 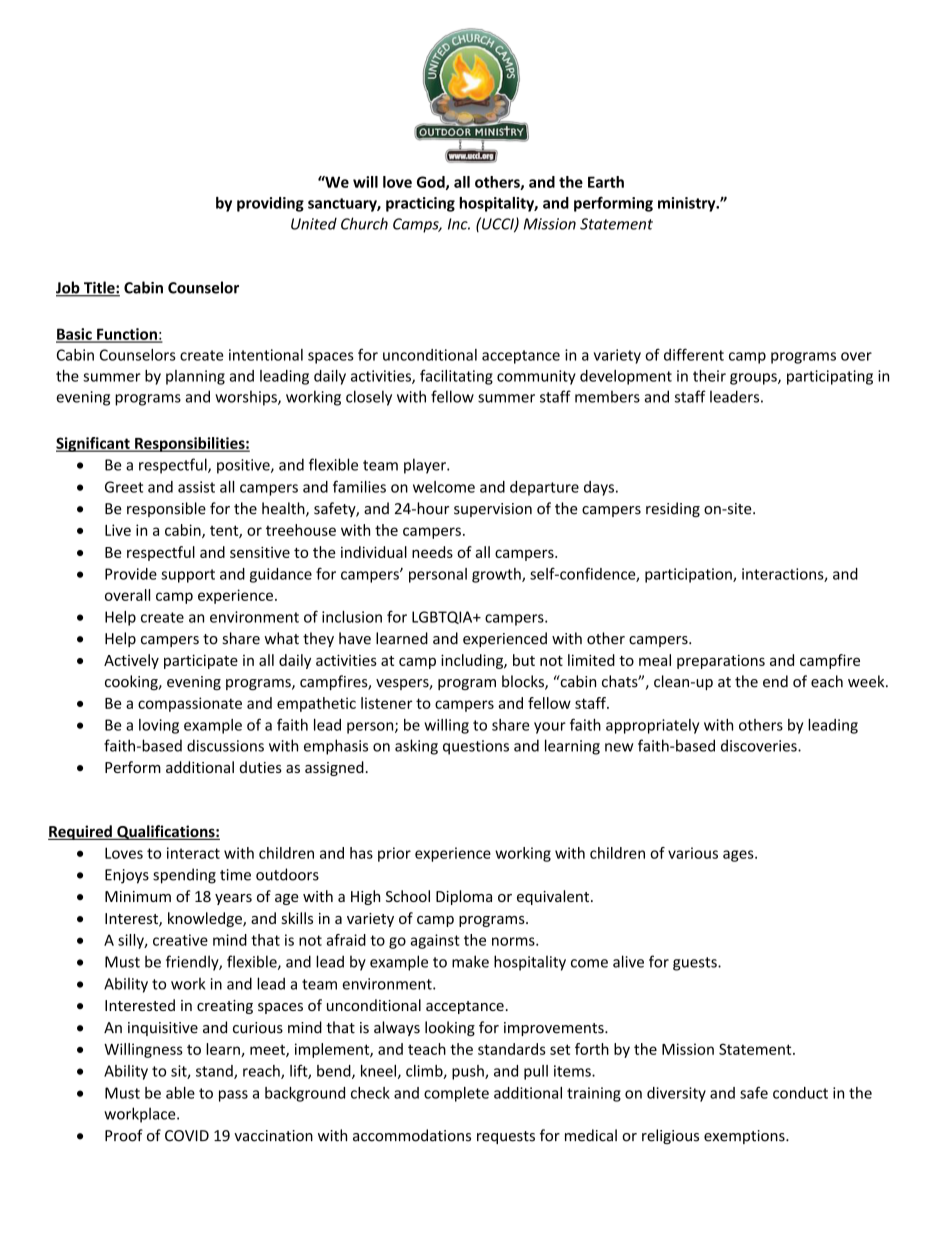 I want to click on ages, so click(x=739, y=856).
